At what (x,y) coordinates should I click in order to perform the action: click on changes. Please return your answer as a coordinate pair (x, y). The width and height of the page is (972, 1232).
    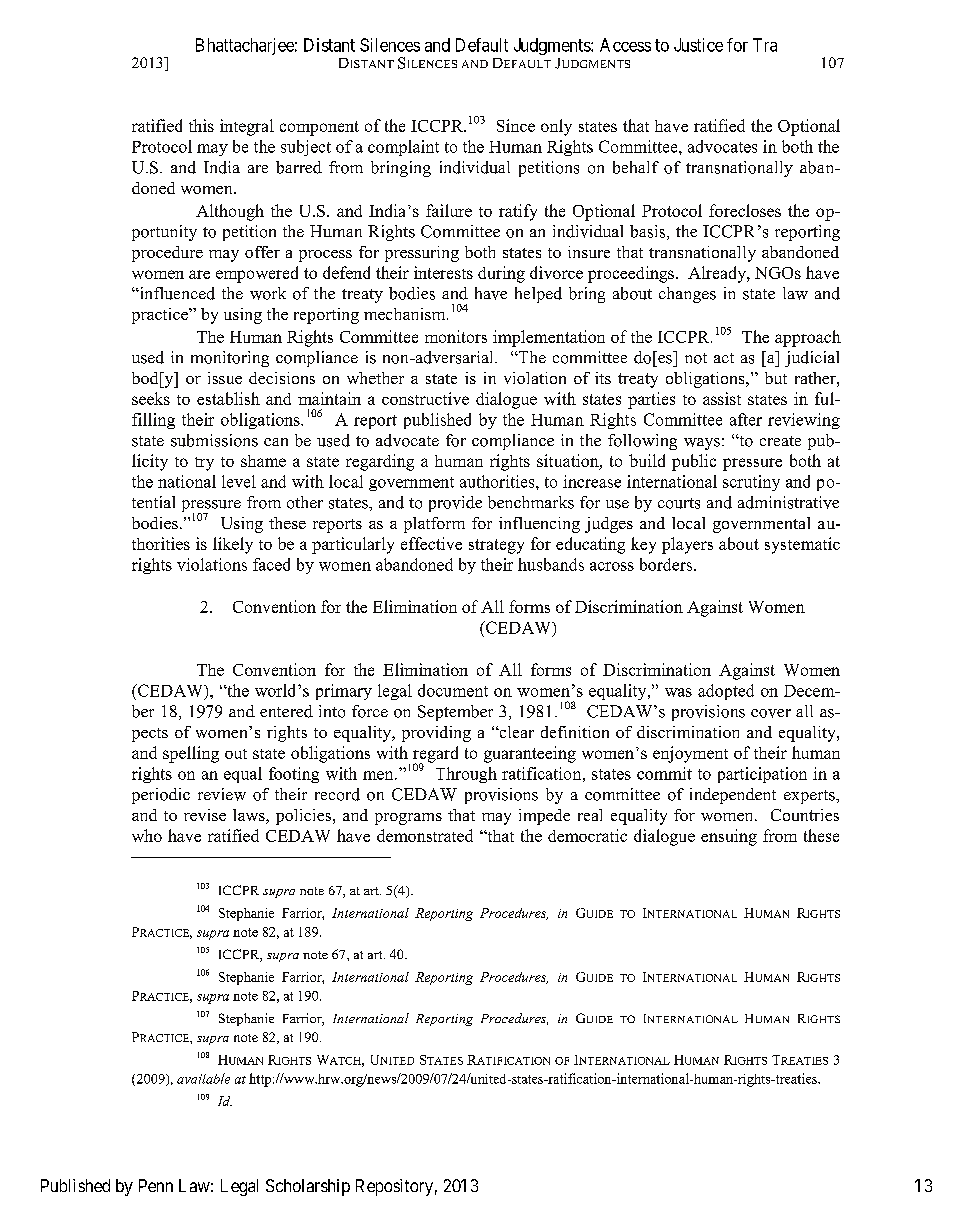
    Looking at the image, I should click on (687, 295).
